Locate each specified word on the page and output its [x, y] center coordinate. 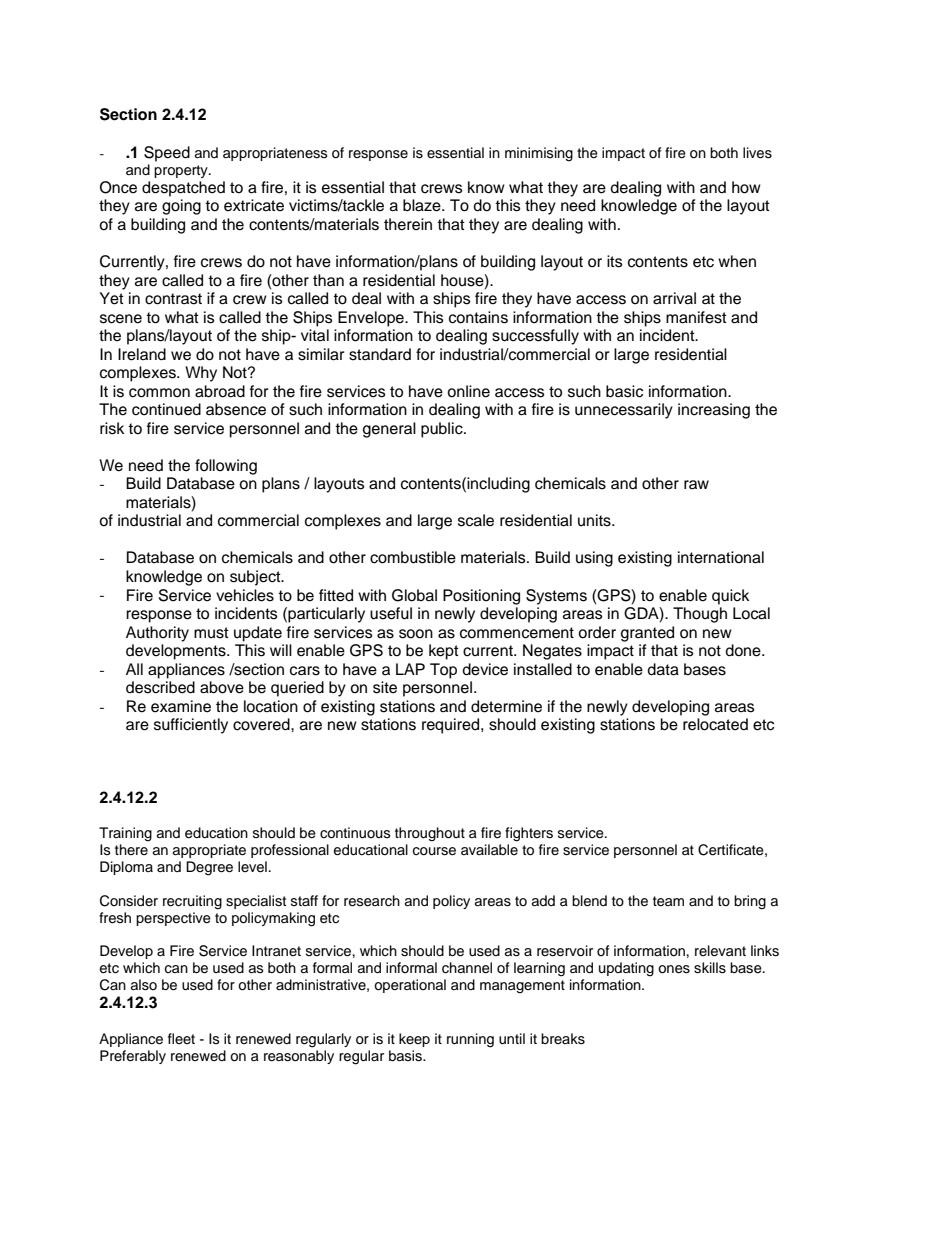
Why [201, 374]
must [211, 633]
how [746, 187]
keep [414, 1040]
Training [125, 834]
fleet [181, 1038]
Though [700, 615]
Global [414, 595]
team [668, 901]
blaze [423, 205]
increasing [714, 411]
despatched [183, 189]
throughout [430, 834]
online [468, 391]
